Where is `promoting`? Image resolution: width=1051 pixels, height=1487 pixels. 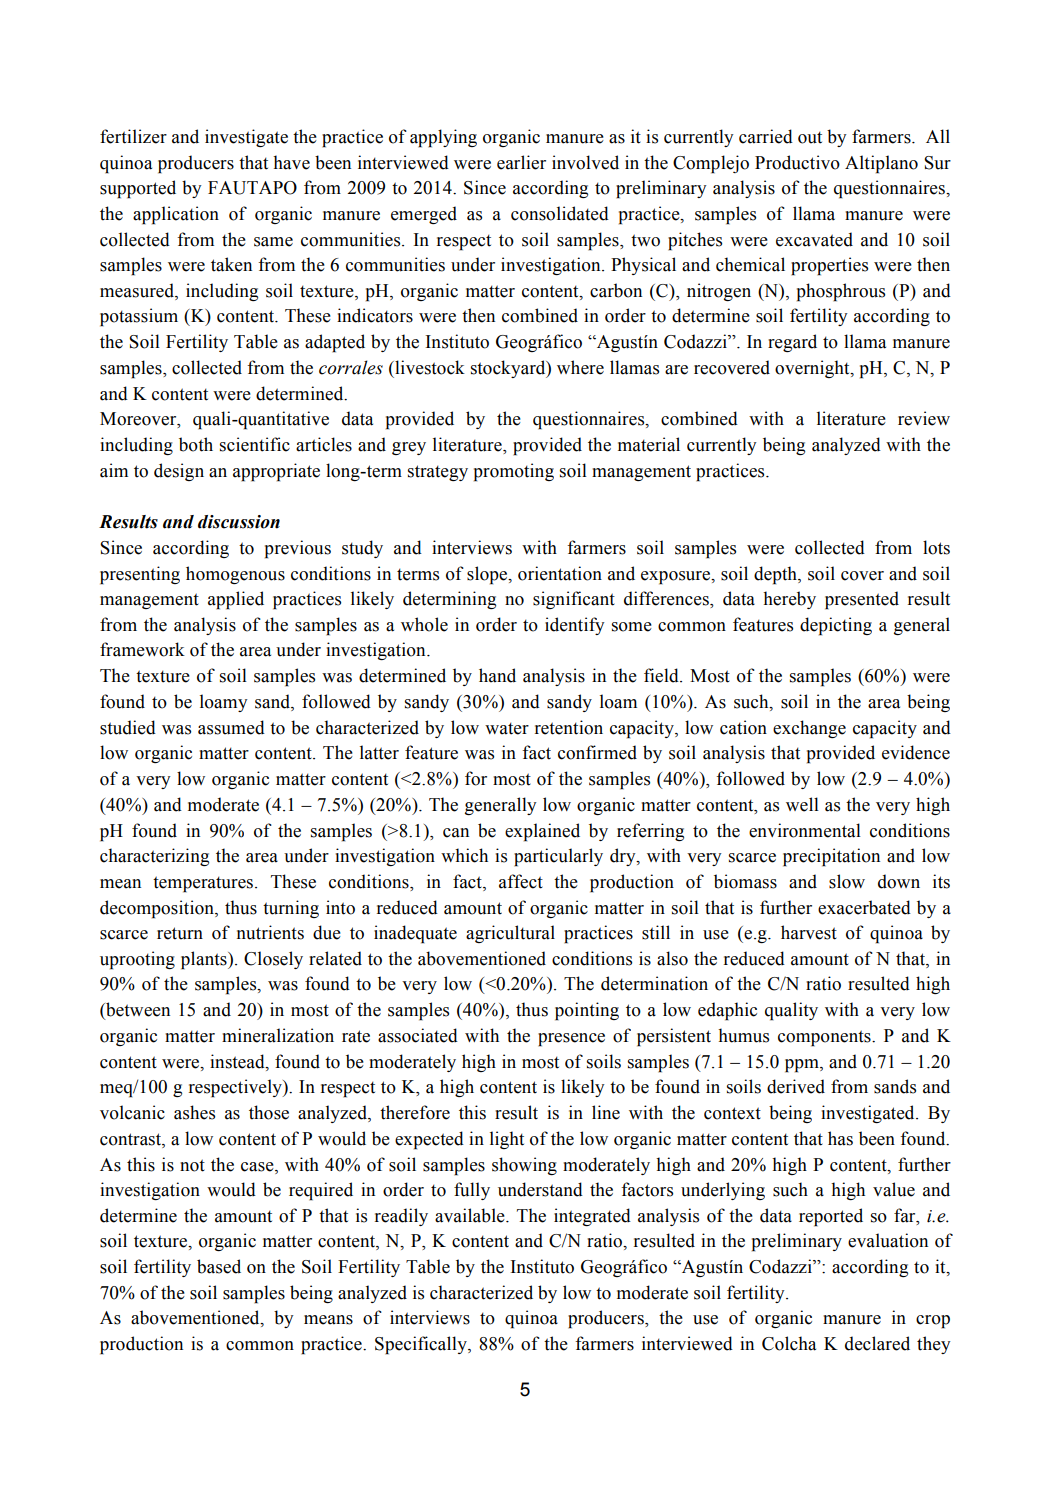 promoting is located at coordinates (514, 472).
